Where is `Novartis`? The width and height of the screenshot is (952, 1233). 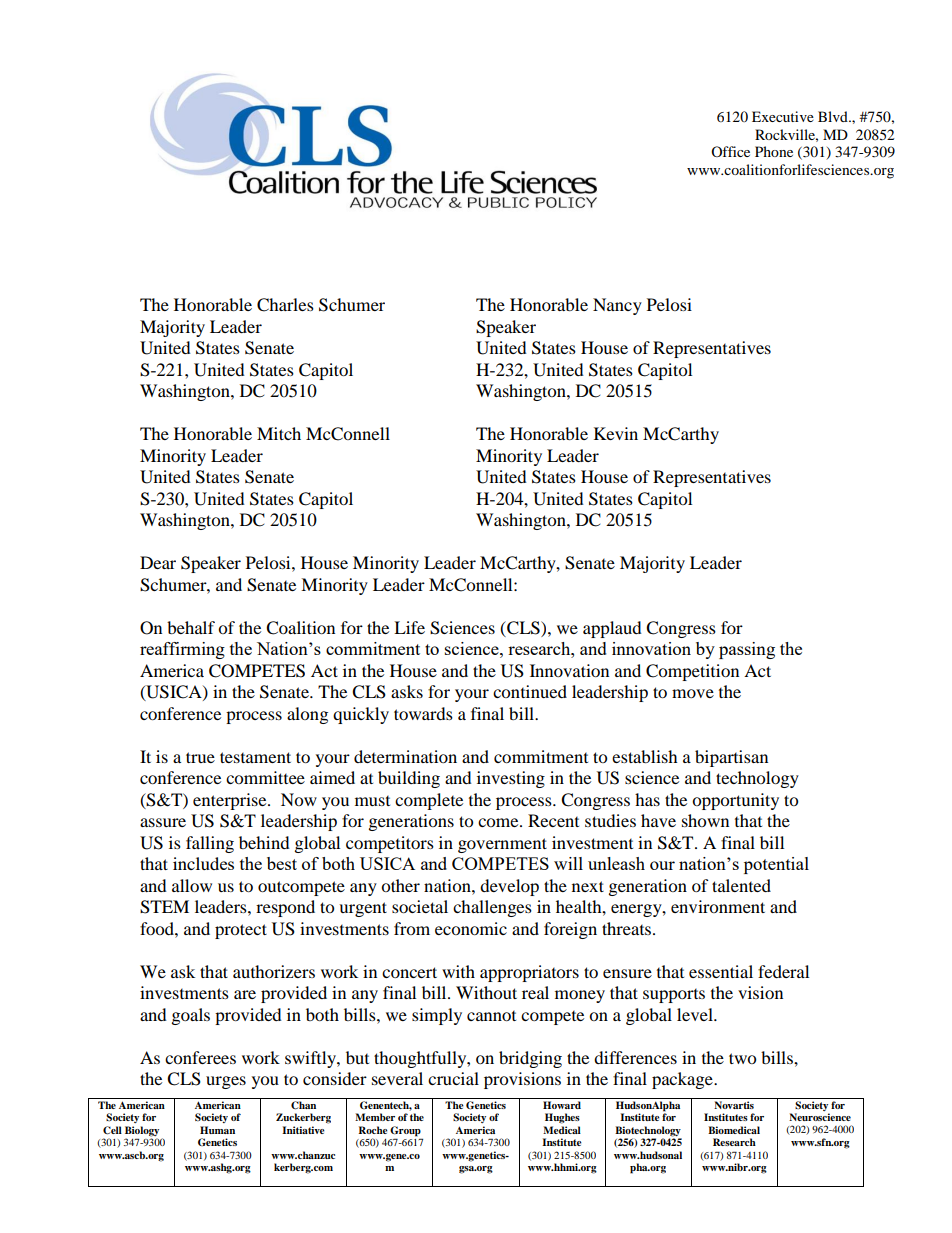 Novartis is located at coordinates (734, 1105).
